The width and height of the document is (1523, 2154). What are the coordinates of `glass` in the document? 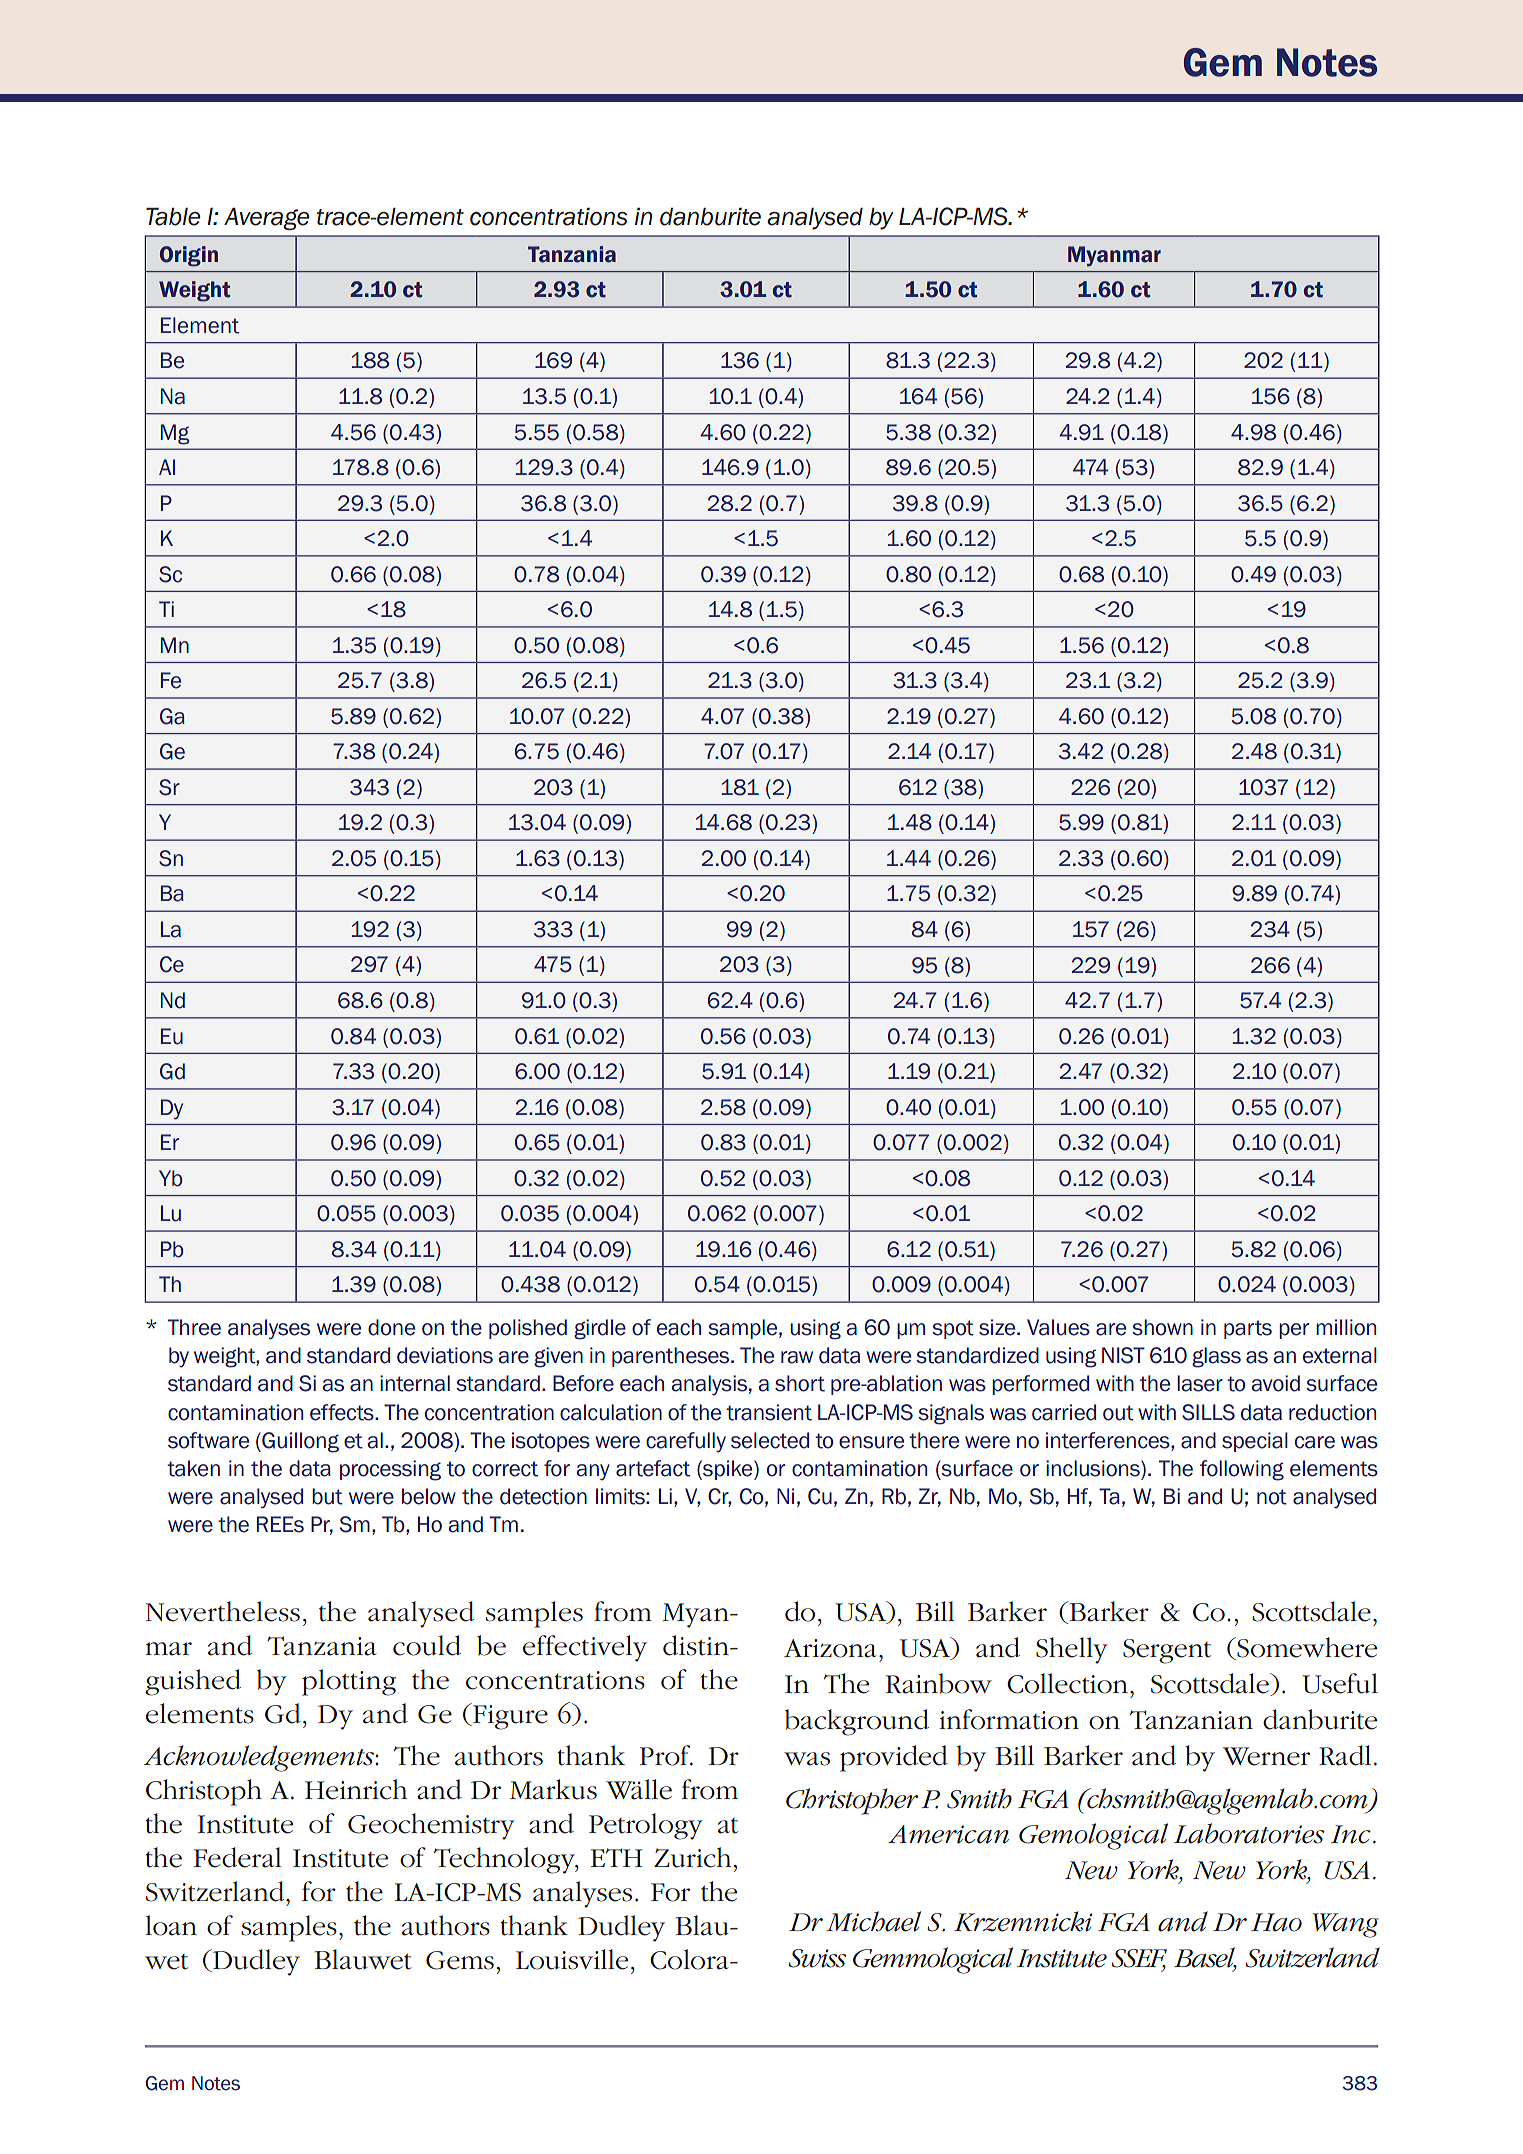 It's located at (1216, 1357).
